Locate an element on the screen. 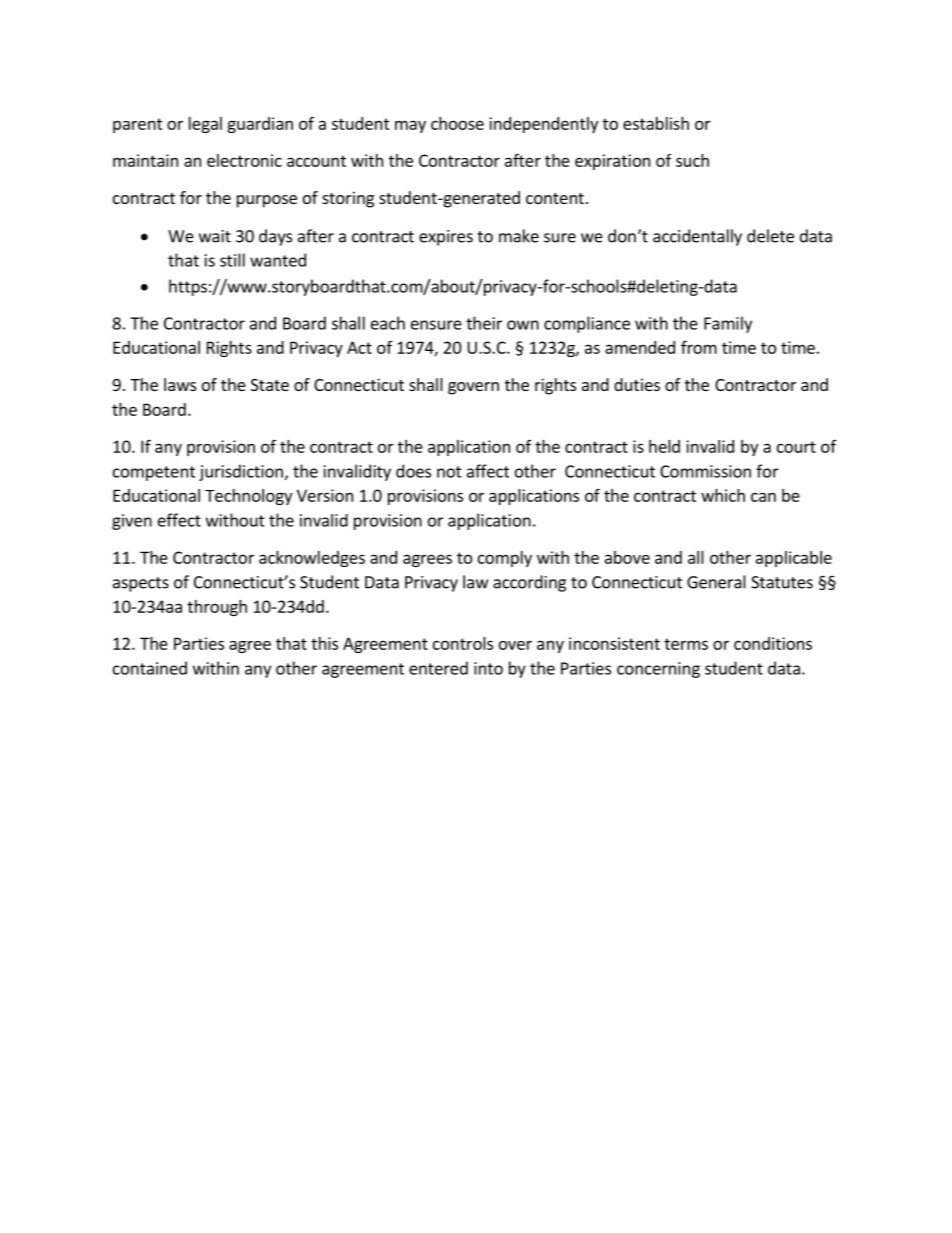 This screenshot has width=952, height=1233. such is located at coordinates (692, 160).
